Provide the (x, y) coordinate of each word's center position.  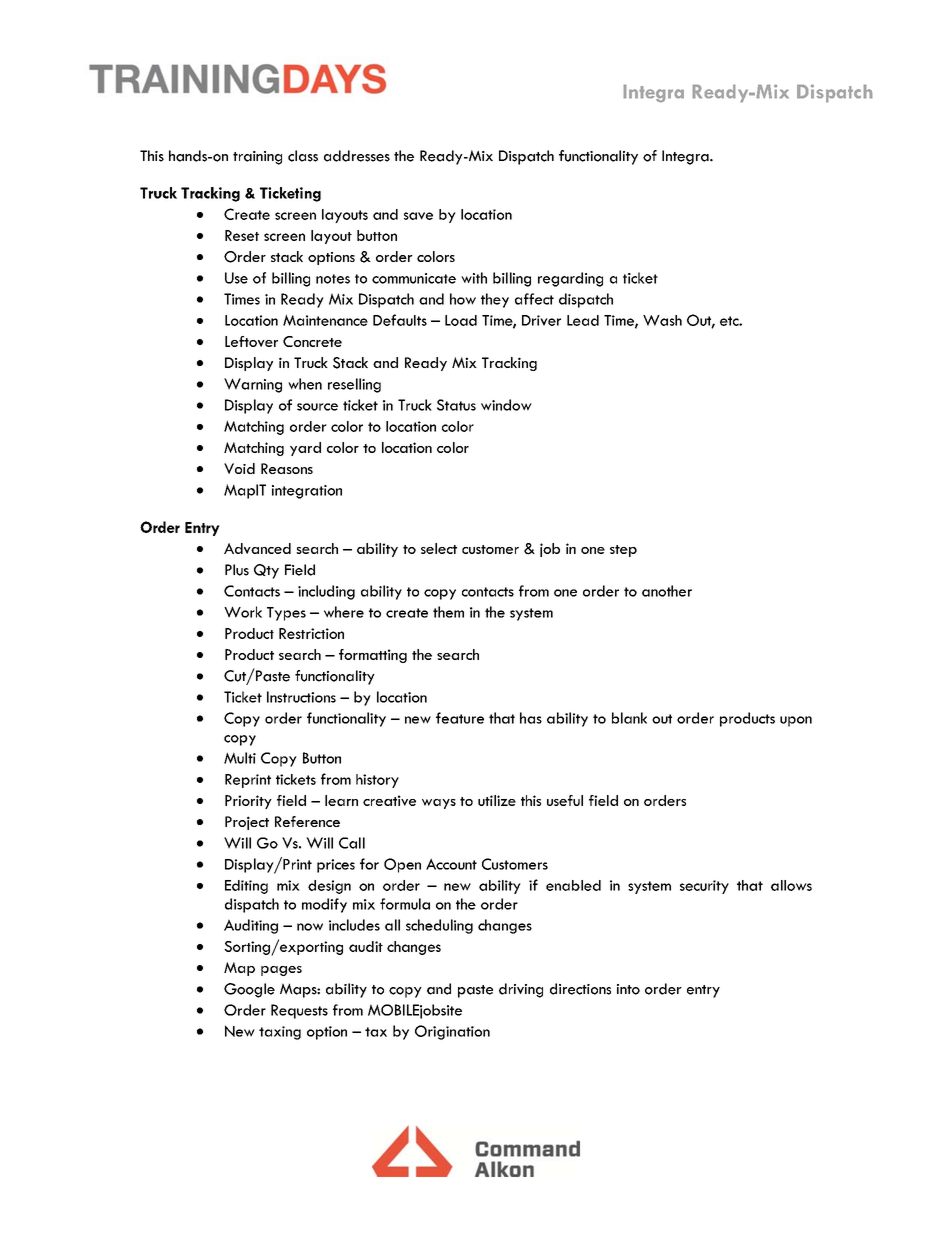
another (667, 591)
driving (521, 990)
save (418, 216)
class (303, 156)
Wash (662, 320)
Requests (299, 1011)
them (448, 612)
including (326, 592)
